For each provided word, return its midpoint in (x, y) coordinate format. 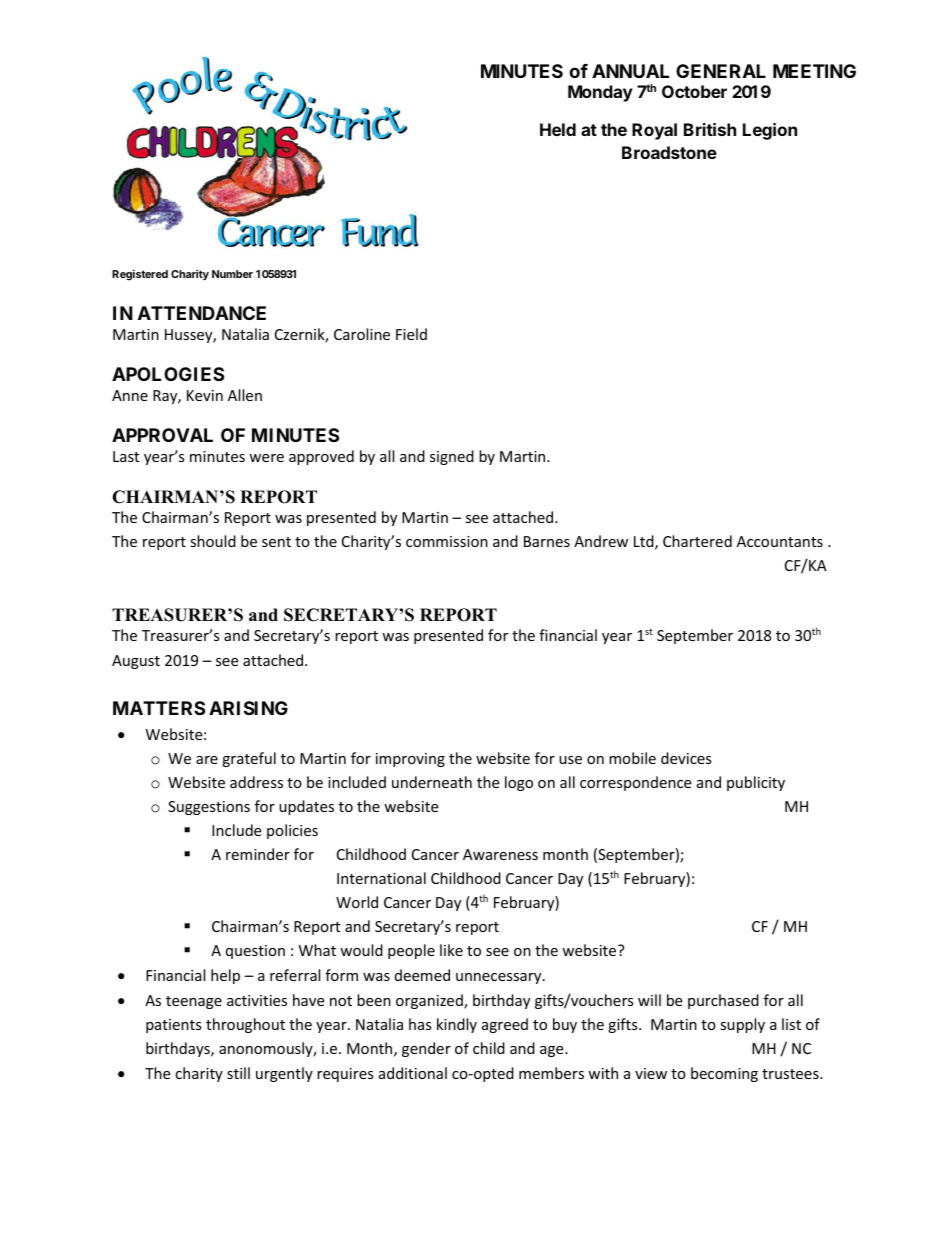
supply (742, 1025)
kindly (457, 1025)
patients (174, 1026)
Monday (600, 93)
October (694, 91)
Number (232, 274)
